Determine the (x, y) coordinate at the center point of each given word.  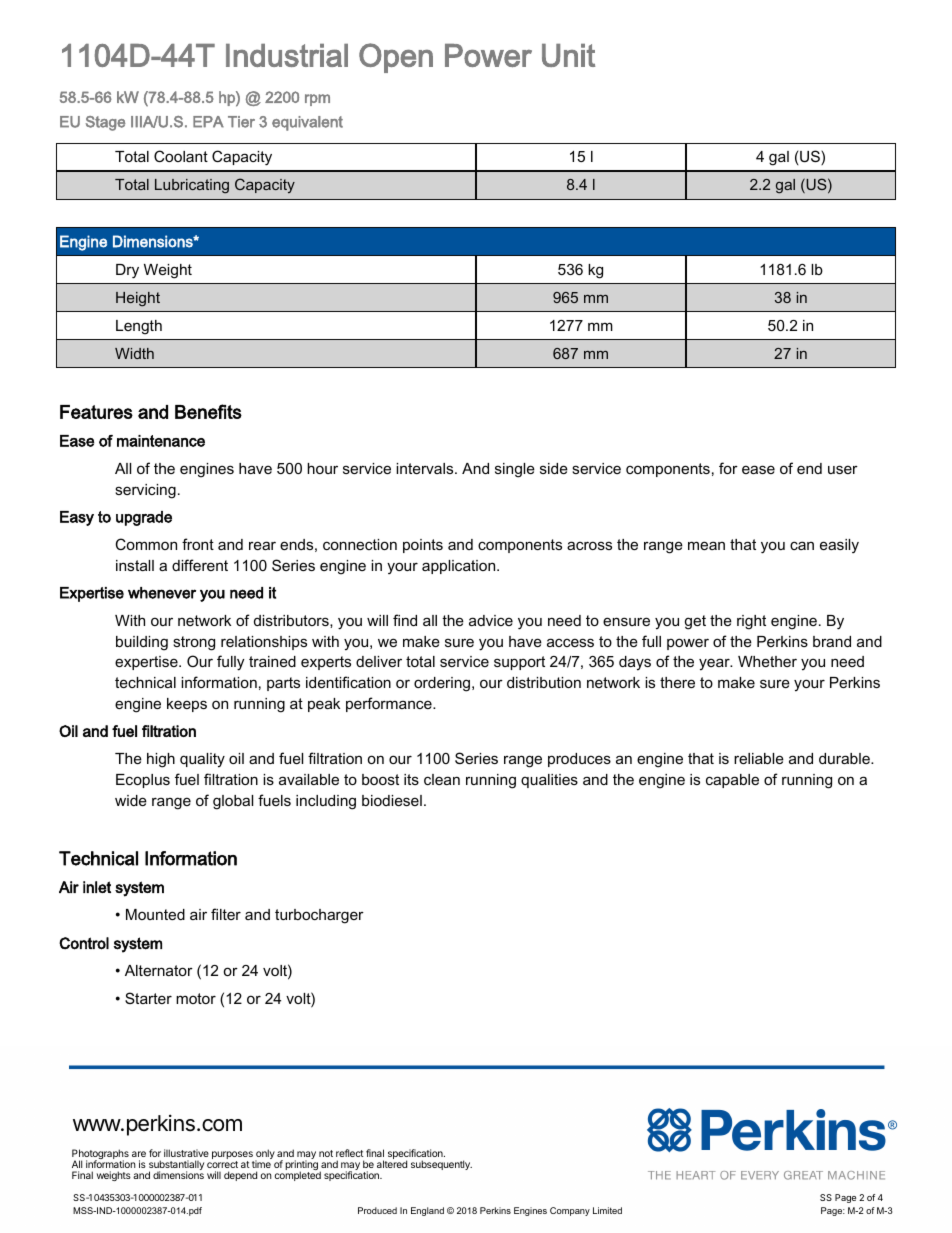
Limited (607, 1210)
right (751, 622)
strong (194, 643)
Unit (568, 55)
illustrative (186, 1153)
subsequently (441, 1165)
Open (396, 58)
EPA (208, 122)
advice (491, 620)
